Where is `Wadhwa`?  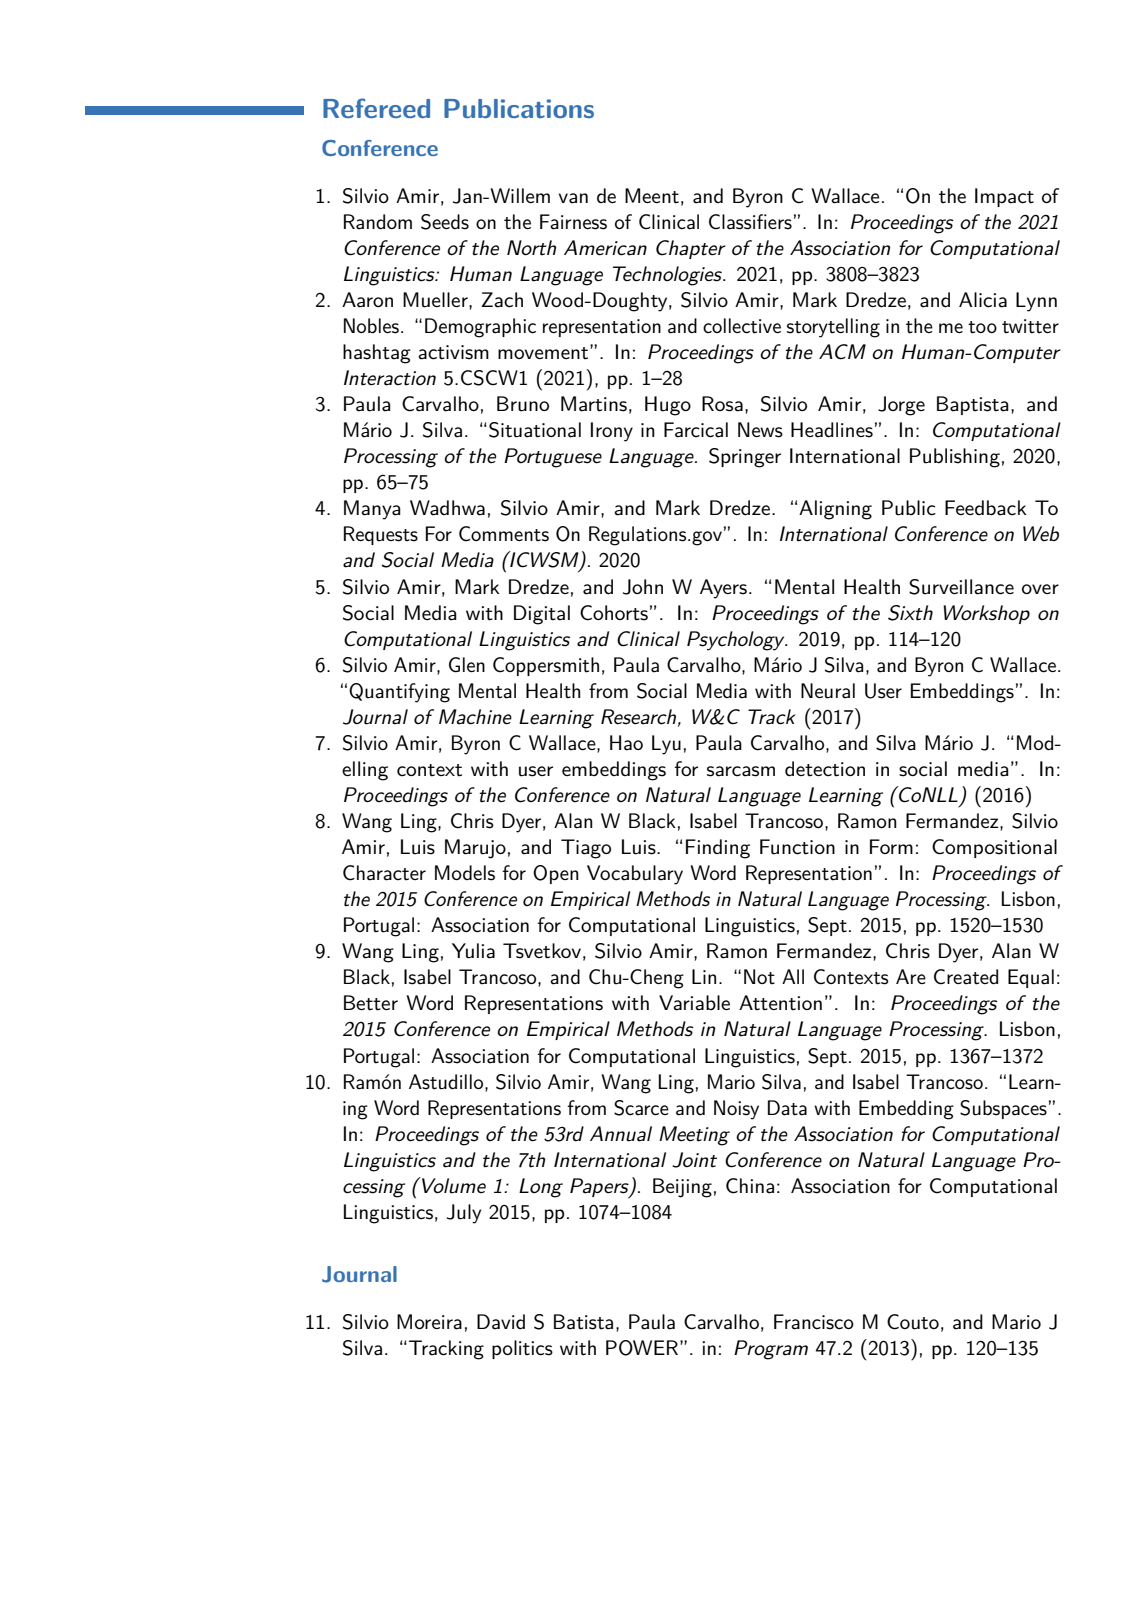
Wadhwa is located at coordinates (447, 508).
